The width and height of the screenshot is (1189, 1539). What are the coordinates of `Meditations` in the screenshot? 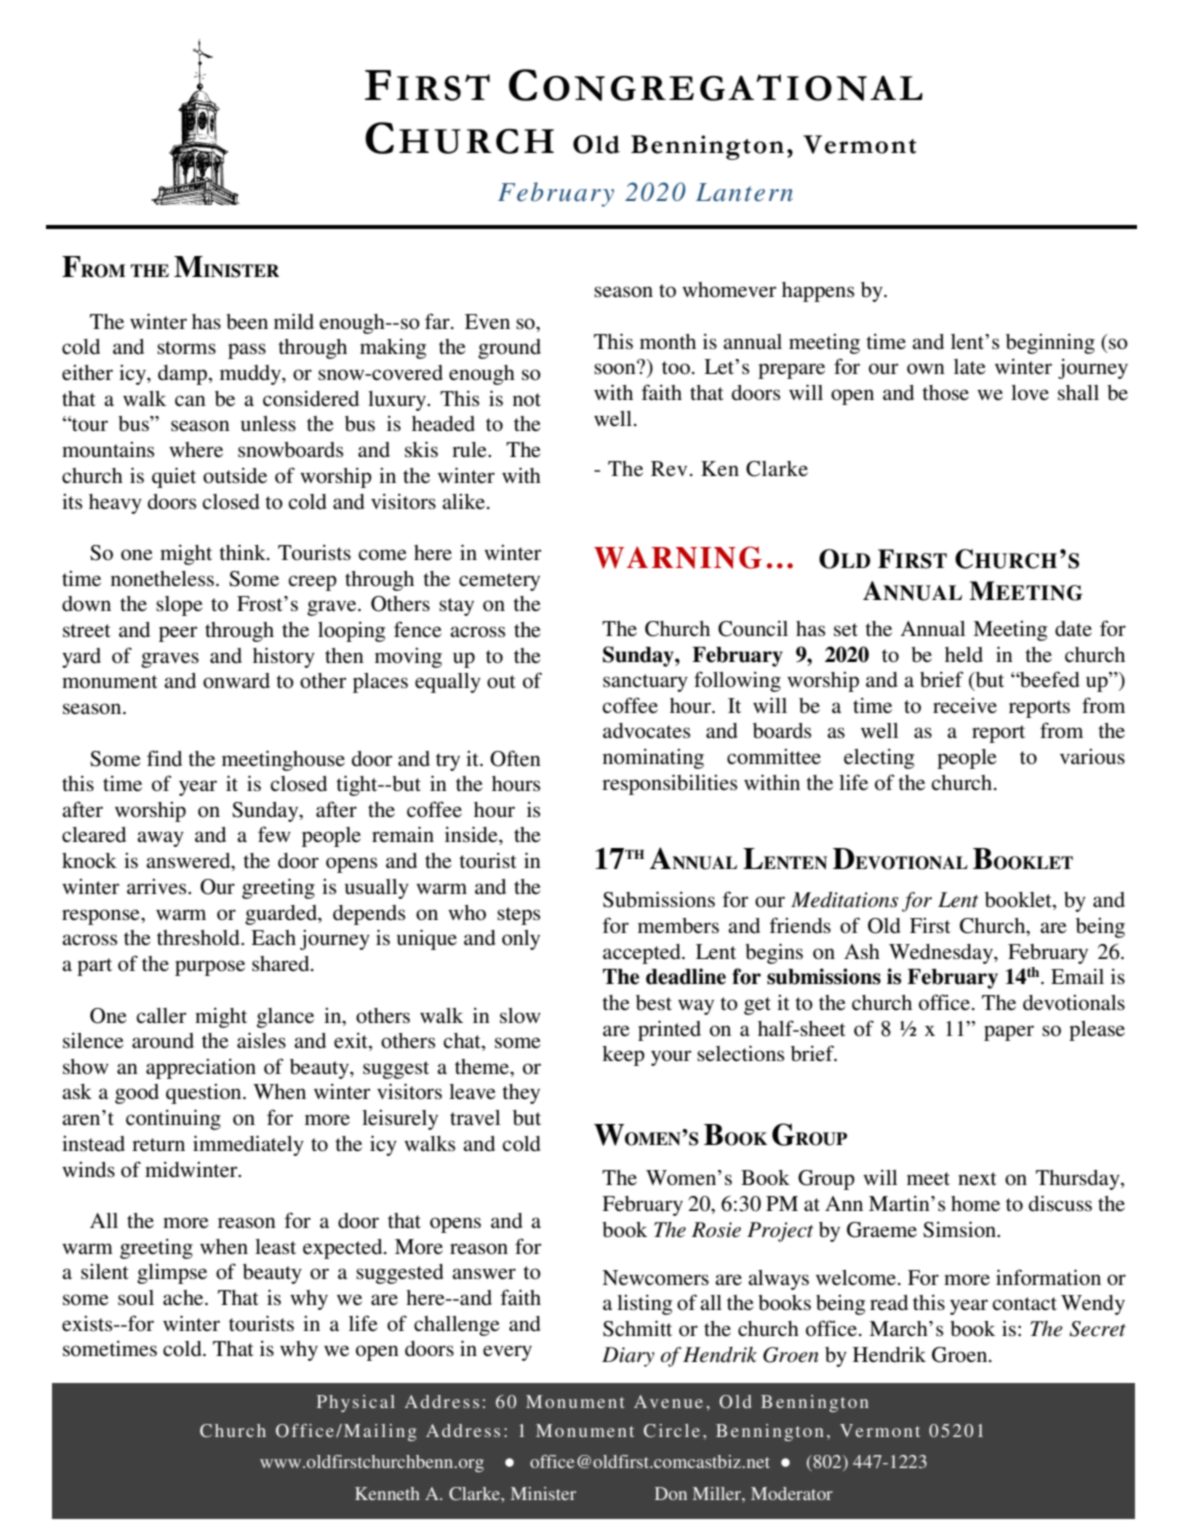 It's located at (844, 899).
